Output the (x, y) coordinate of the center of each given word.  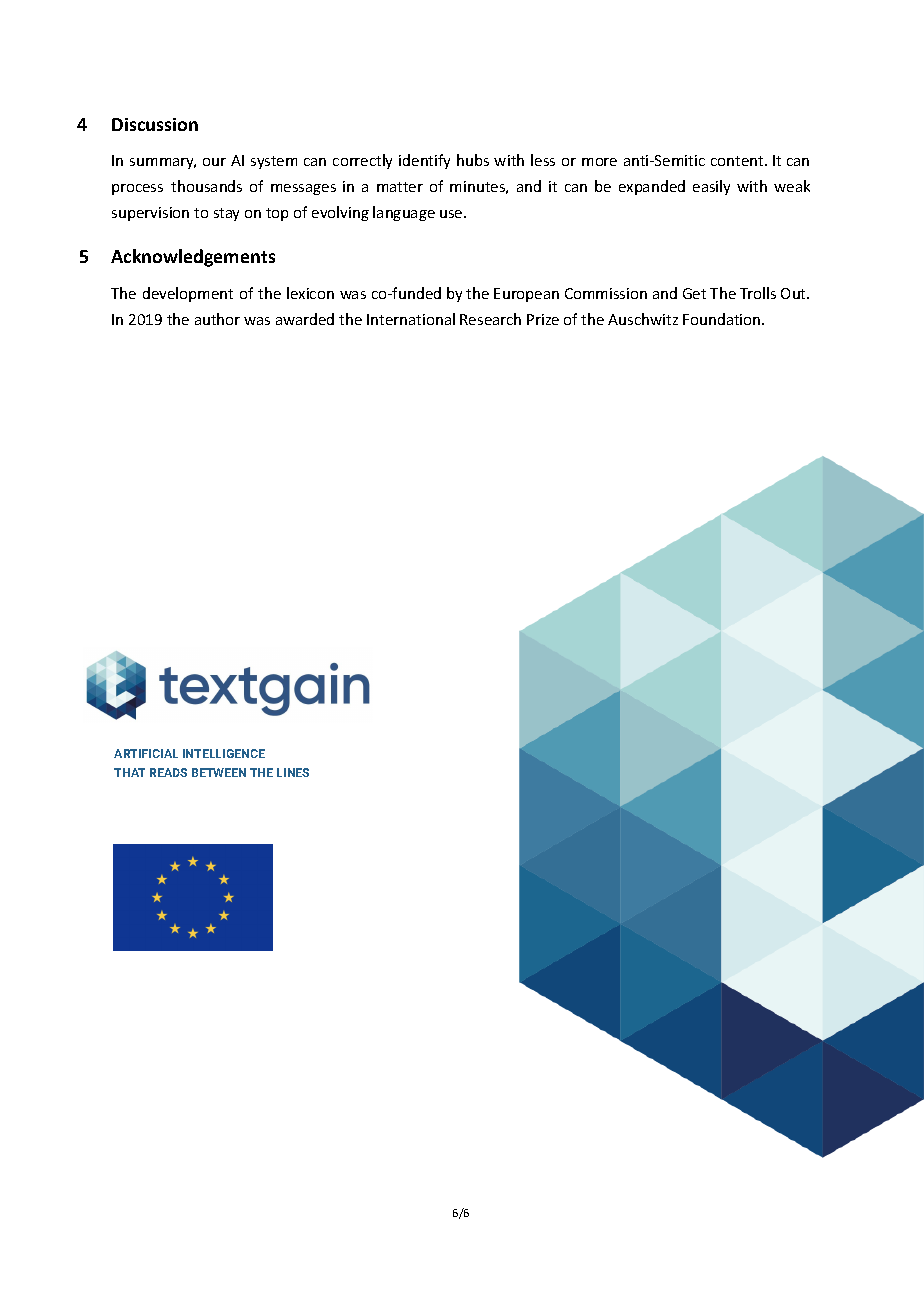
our (214, 162)
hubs (473, 160)
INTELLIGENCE (224, 753)
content (738, 161)
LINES (293, 772)
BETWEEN (219, 772)
